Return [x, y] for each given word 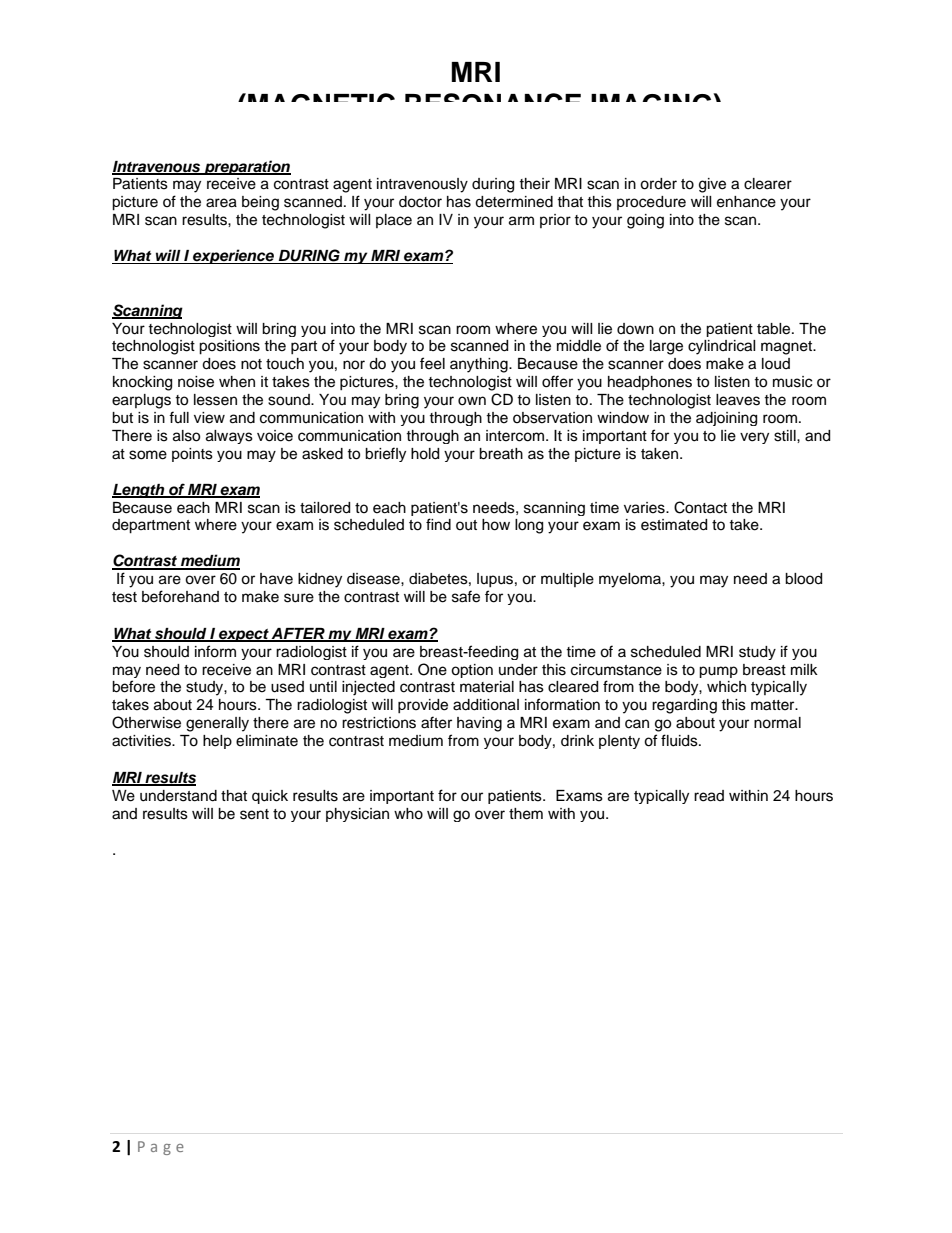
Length [139, 491]
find [438, 524]
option [472, 671]
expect [244, 635]
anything [480, 365]
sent [254, 814]
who [408, 814]
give [712, 185]
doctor [420, 202]
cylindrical [722, 347]
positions [229, 347]
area [221, 203]
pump [718, 672]
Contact [700, 507]
